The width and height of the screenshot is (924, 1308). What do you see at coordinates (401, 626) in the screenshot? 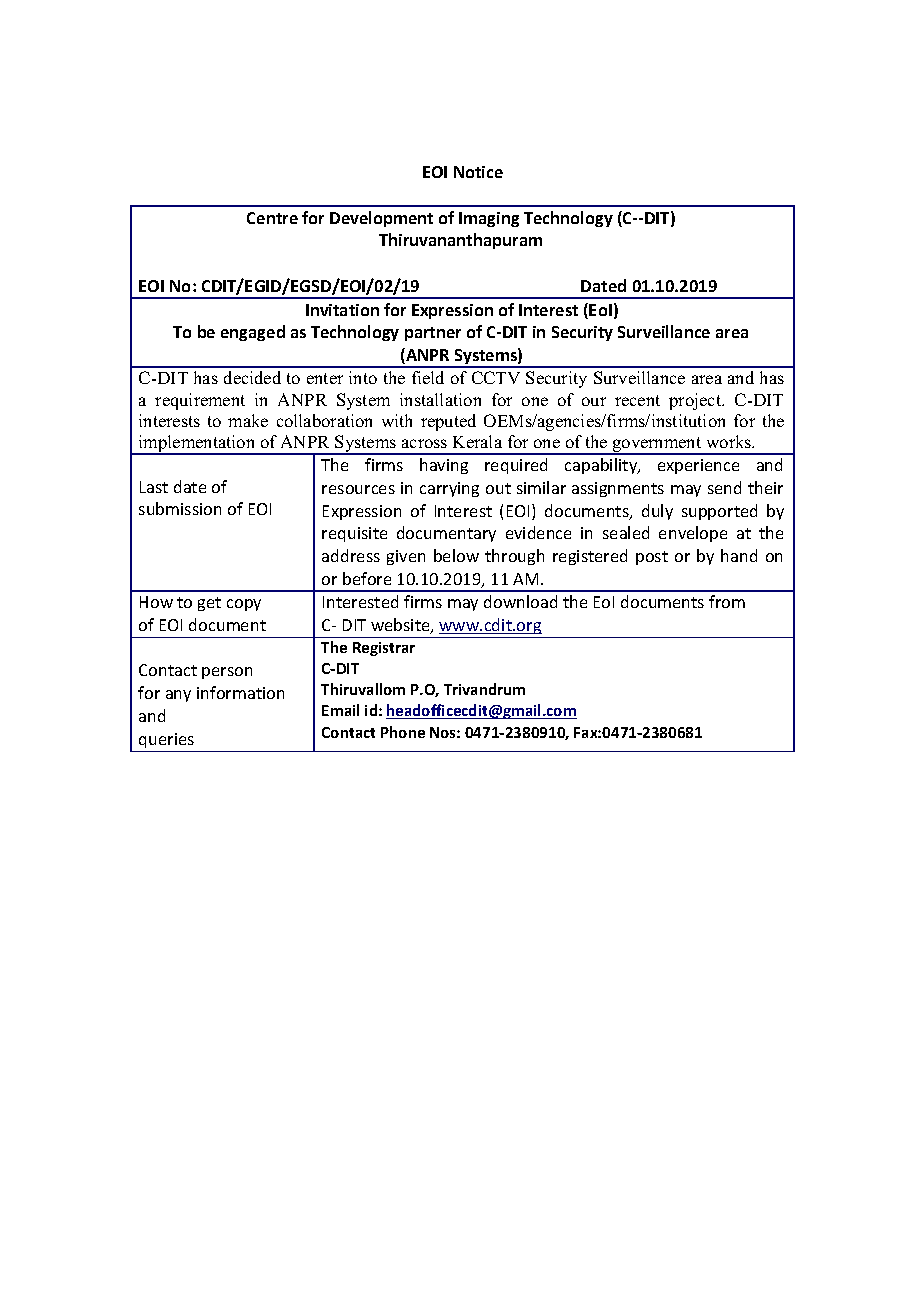
I see `website` at bounding box center [401, 626].
